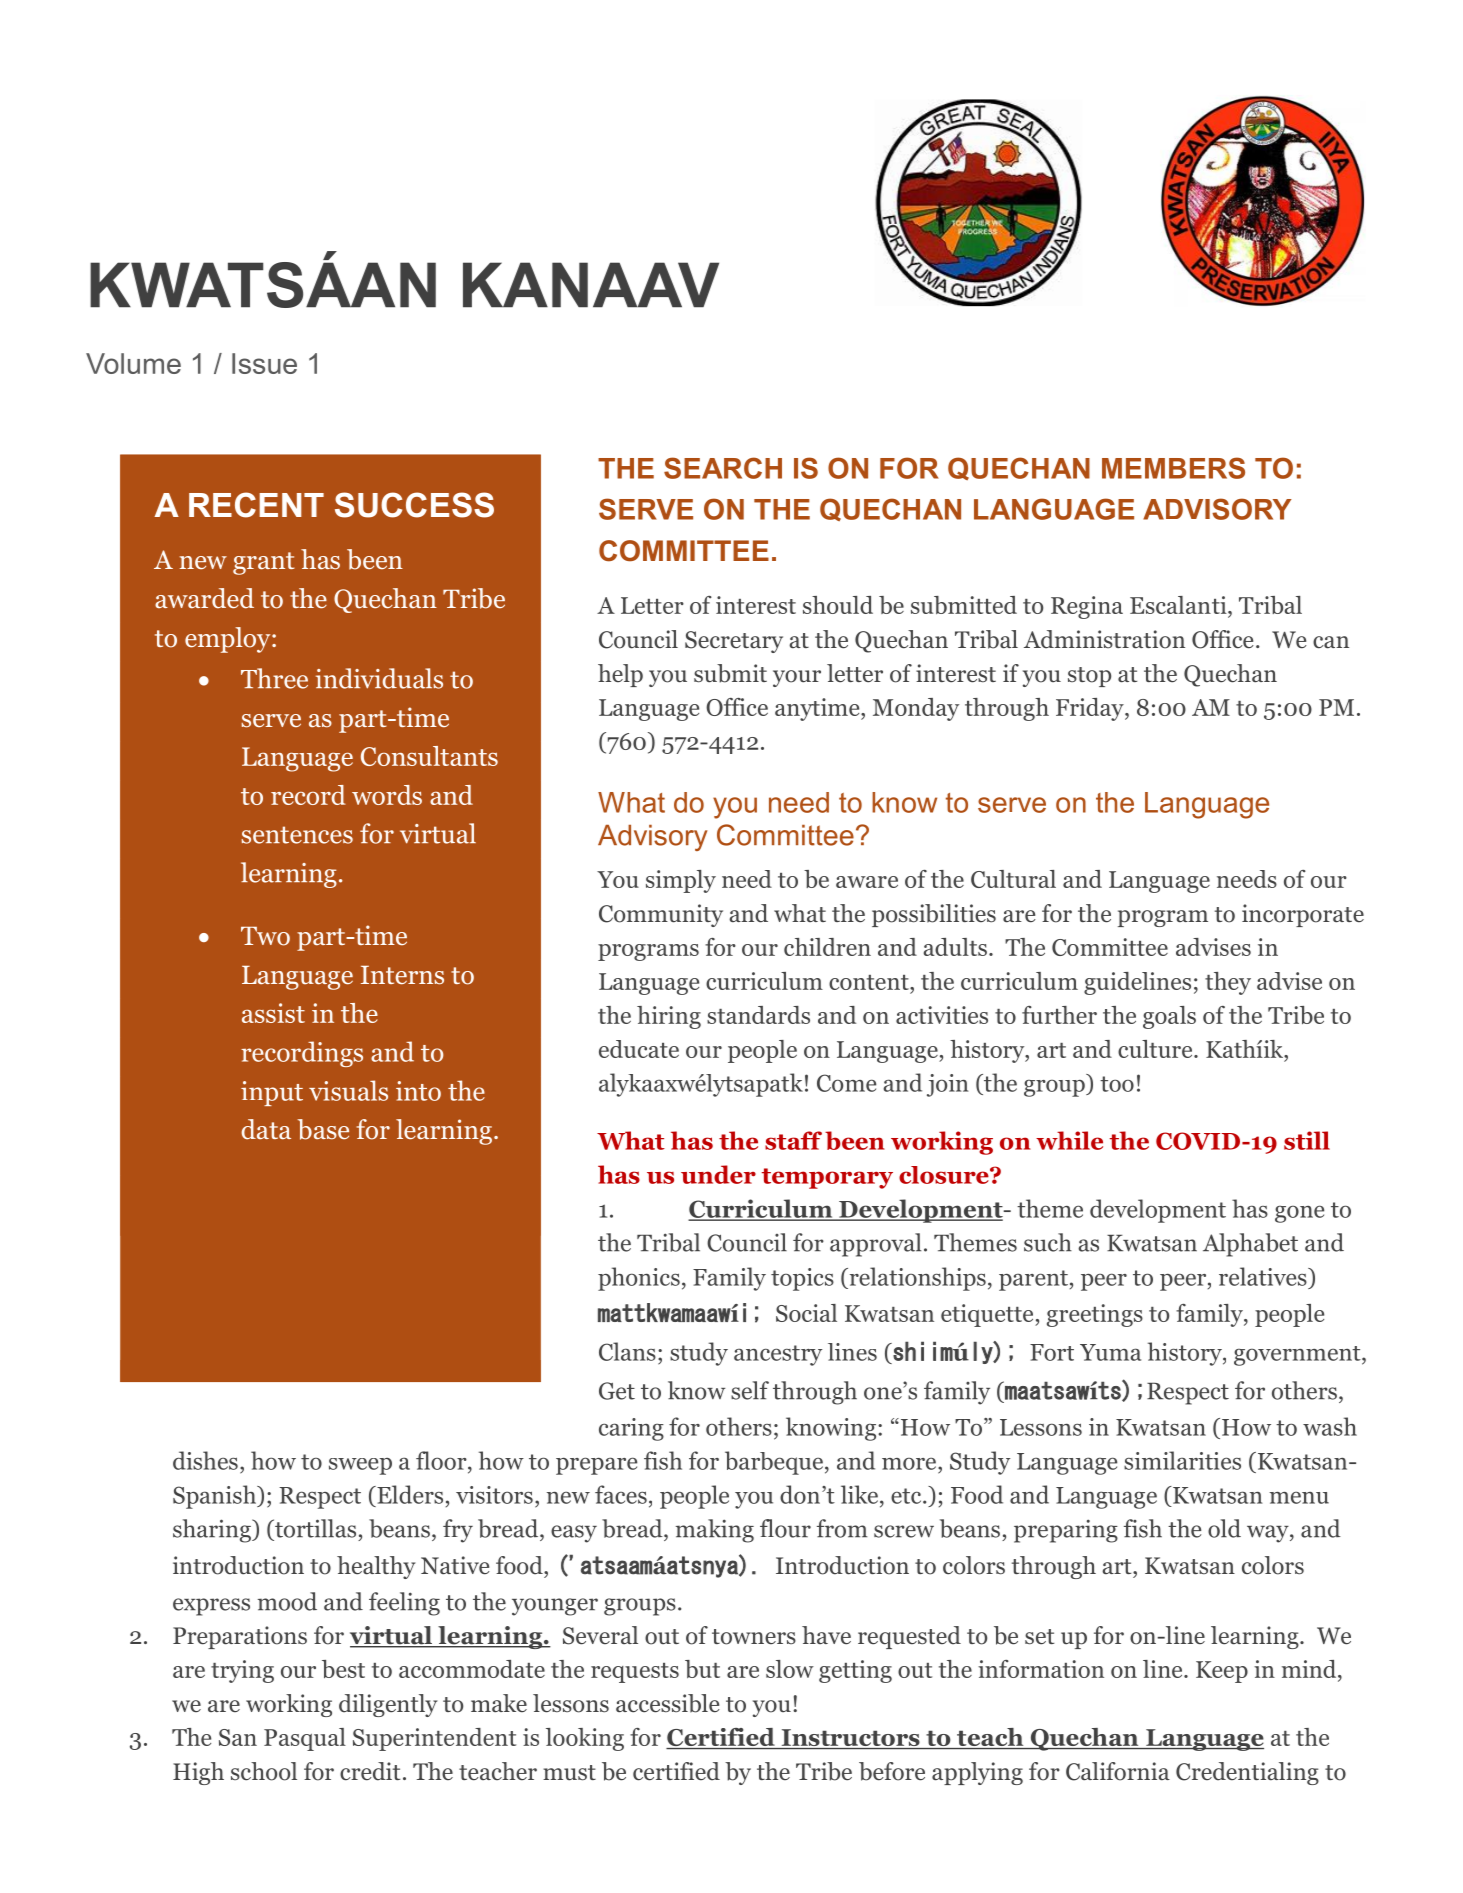 The image size is (1463, 1893). What do you see at coordinates (264, 363) in the screenshot?
I see `Issue` at bounding box center [264, 363].
